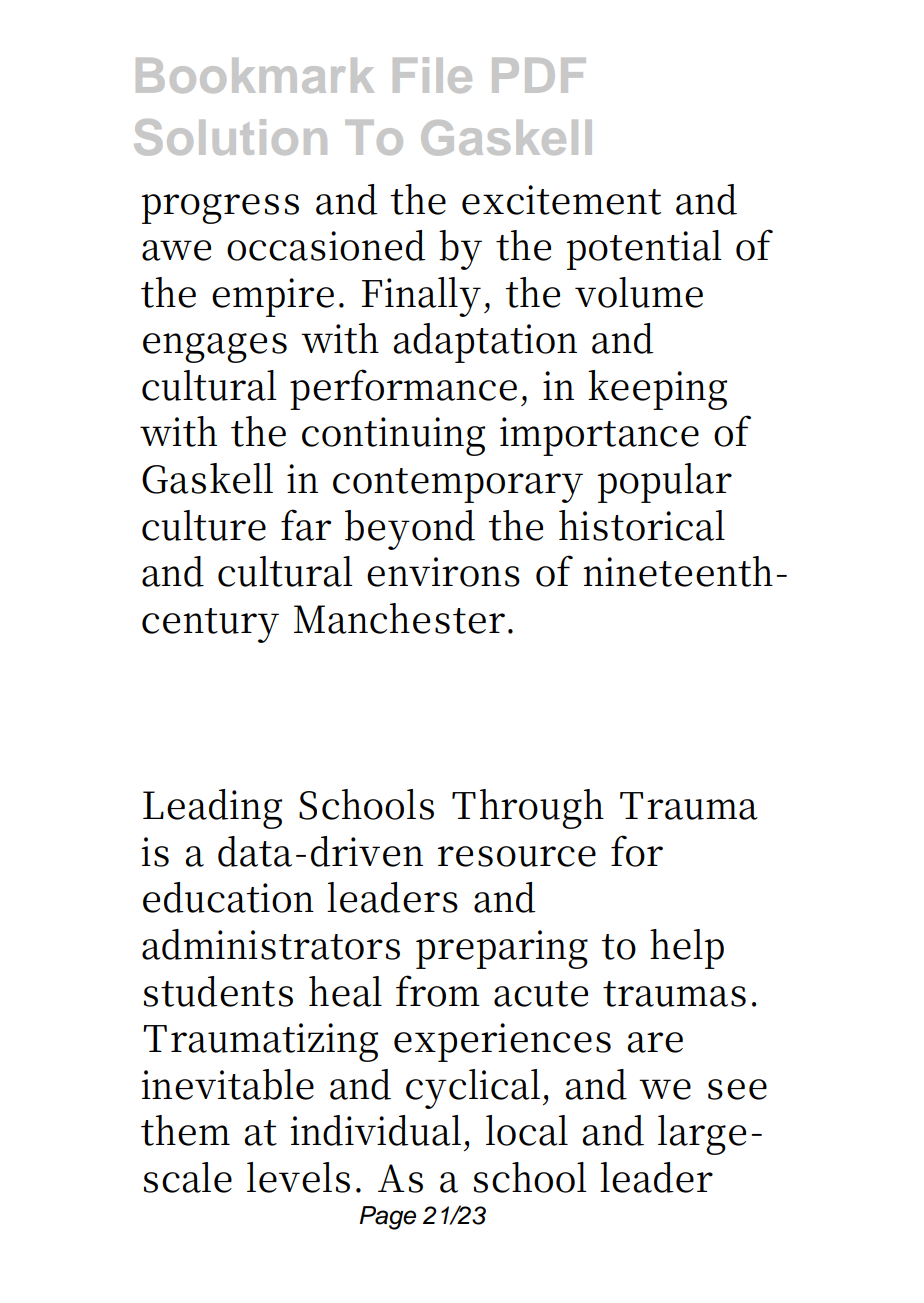  What do you see at coordinates (432, 75) in the screenshot?
I see `File` at bounding box center [432, 75].
